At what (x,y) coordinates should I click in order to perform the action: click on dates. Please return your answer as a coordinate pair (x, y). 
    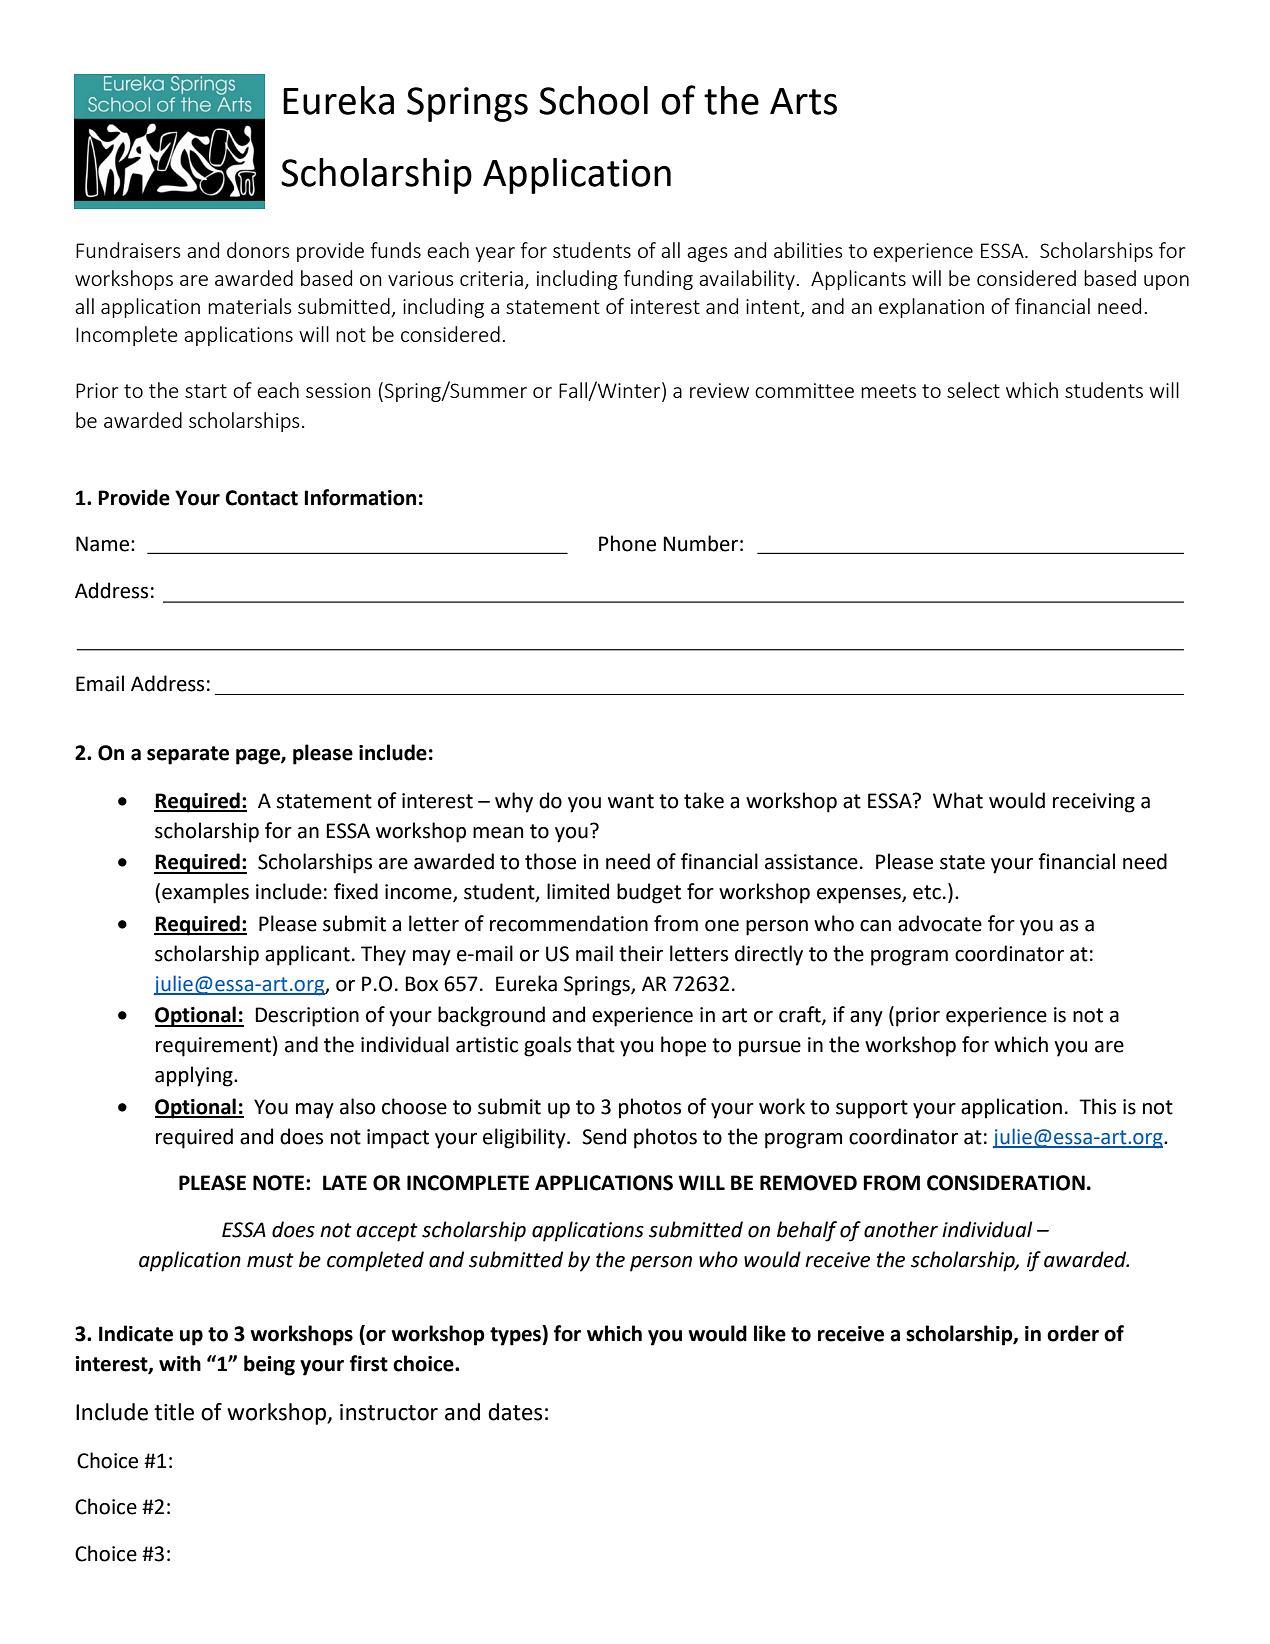
    Looking at the image, I should click on (515, 1412).
